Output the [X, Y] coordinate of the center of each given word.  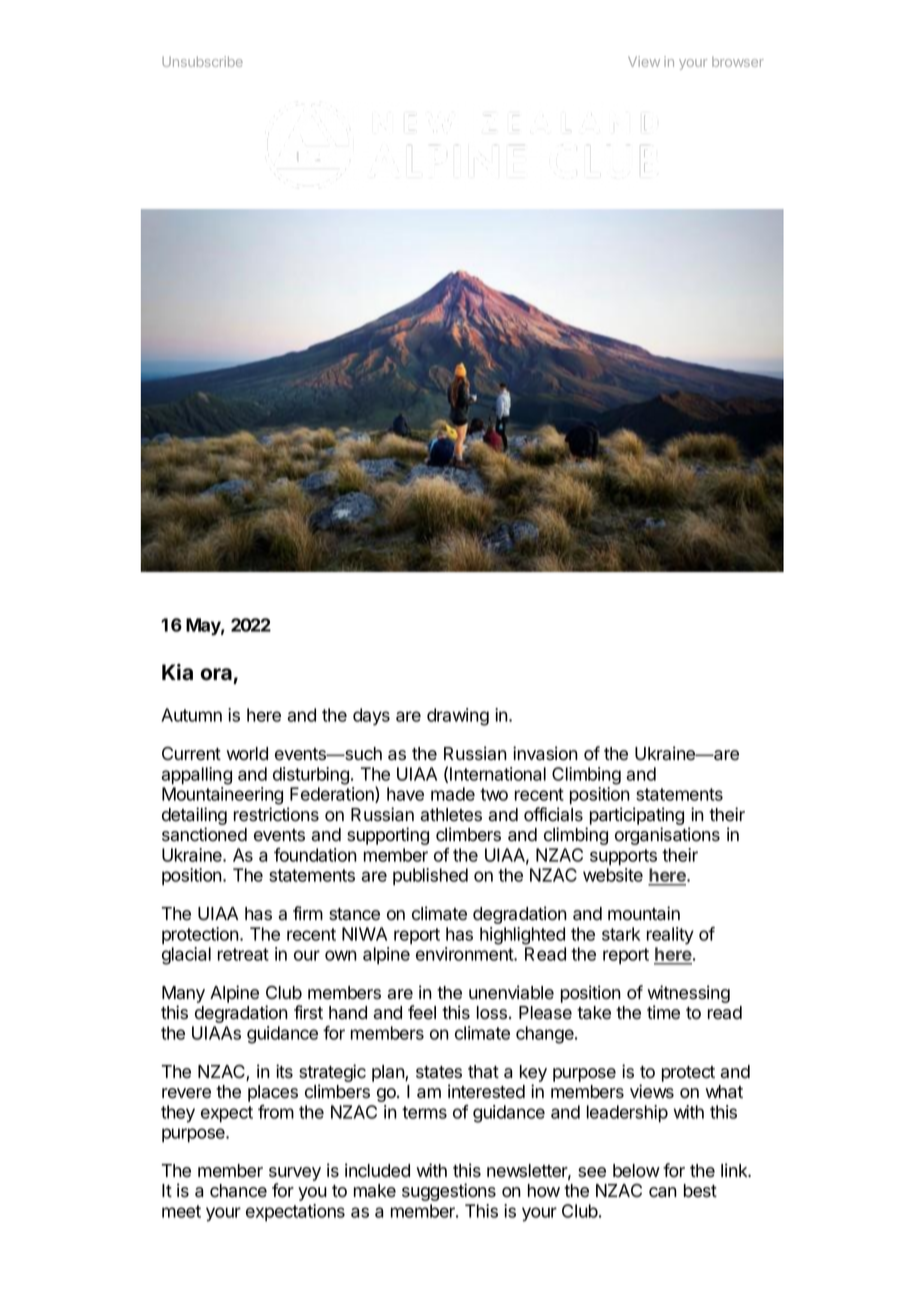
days [371, 717]
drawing [458, 717]
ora [216, 674]
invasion [545, 753]
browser [738, 62]
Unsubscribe [202, 61]
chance [238, 1191]
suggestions [449, 1192]
